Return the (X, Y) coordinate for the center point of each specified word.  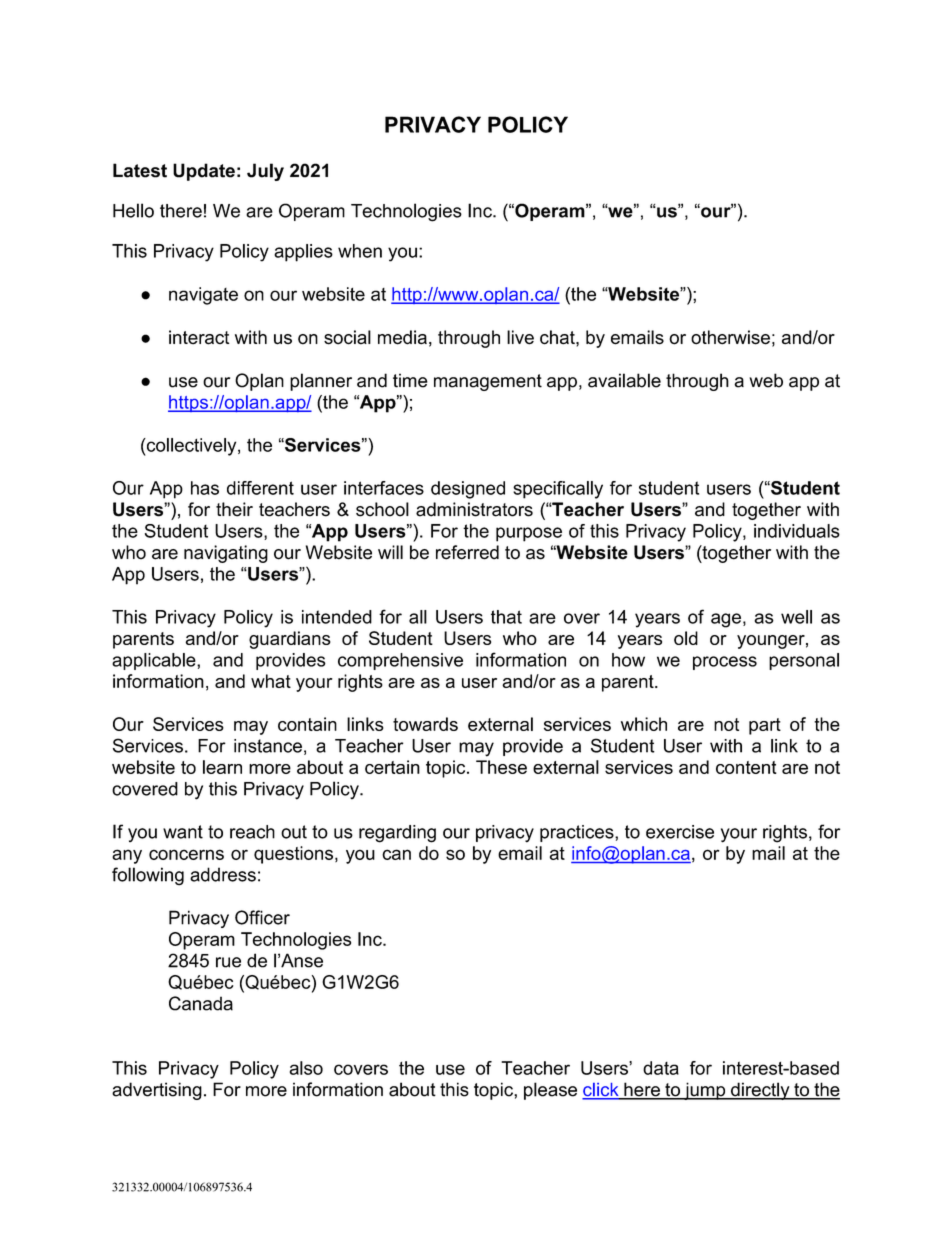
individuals (797, 531)
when (360, 251)
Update (204, 172)
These (501, 767)
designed (468, 490)
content (746, 767)
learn (222, 767)
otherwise (730, 337)
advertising (157, 1091)
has (205, 488)
